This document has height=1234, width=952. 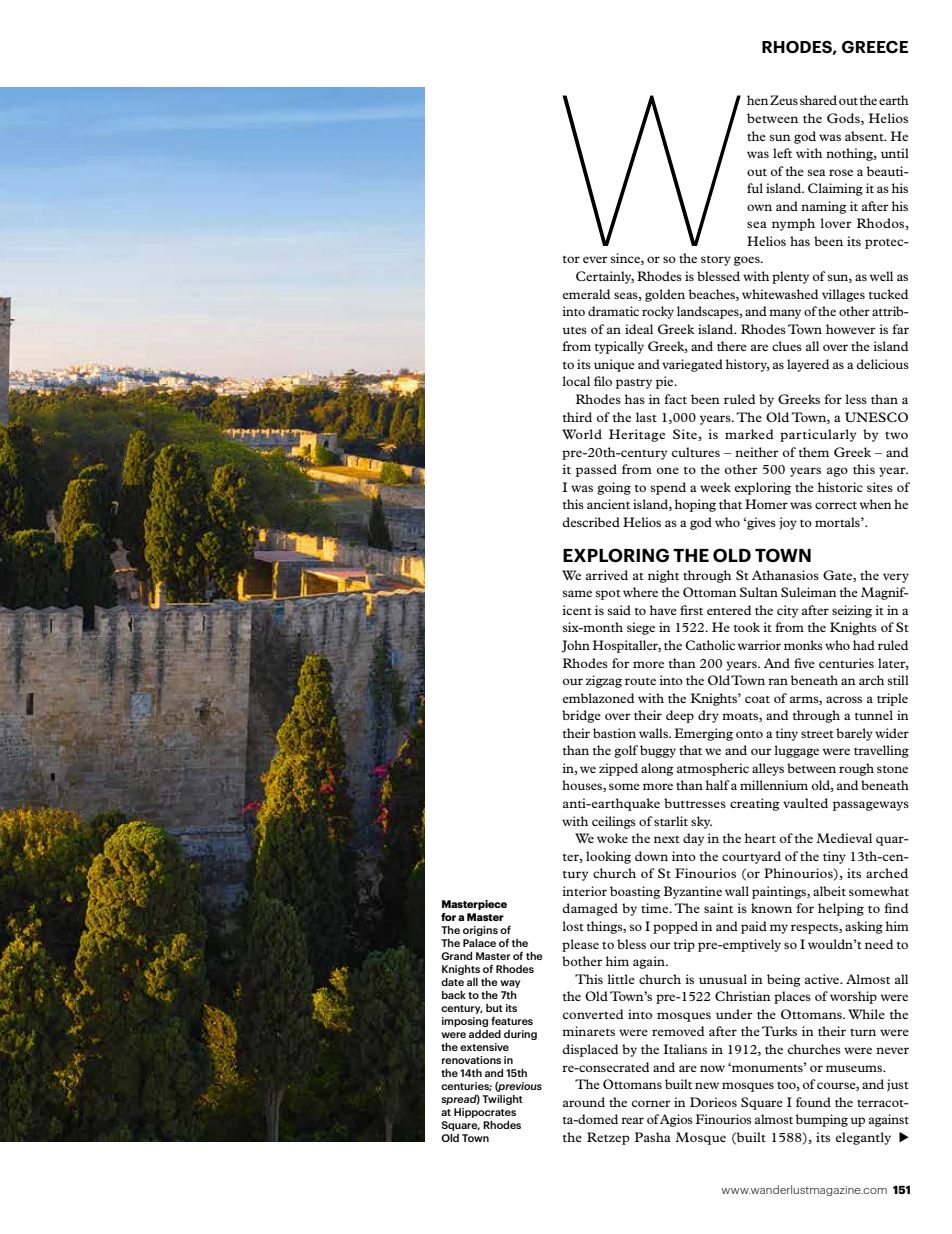 I want to click on historic, so click(x=840, y=487).
